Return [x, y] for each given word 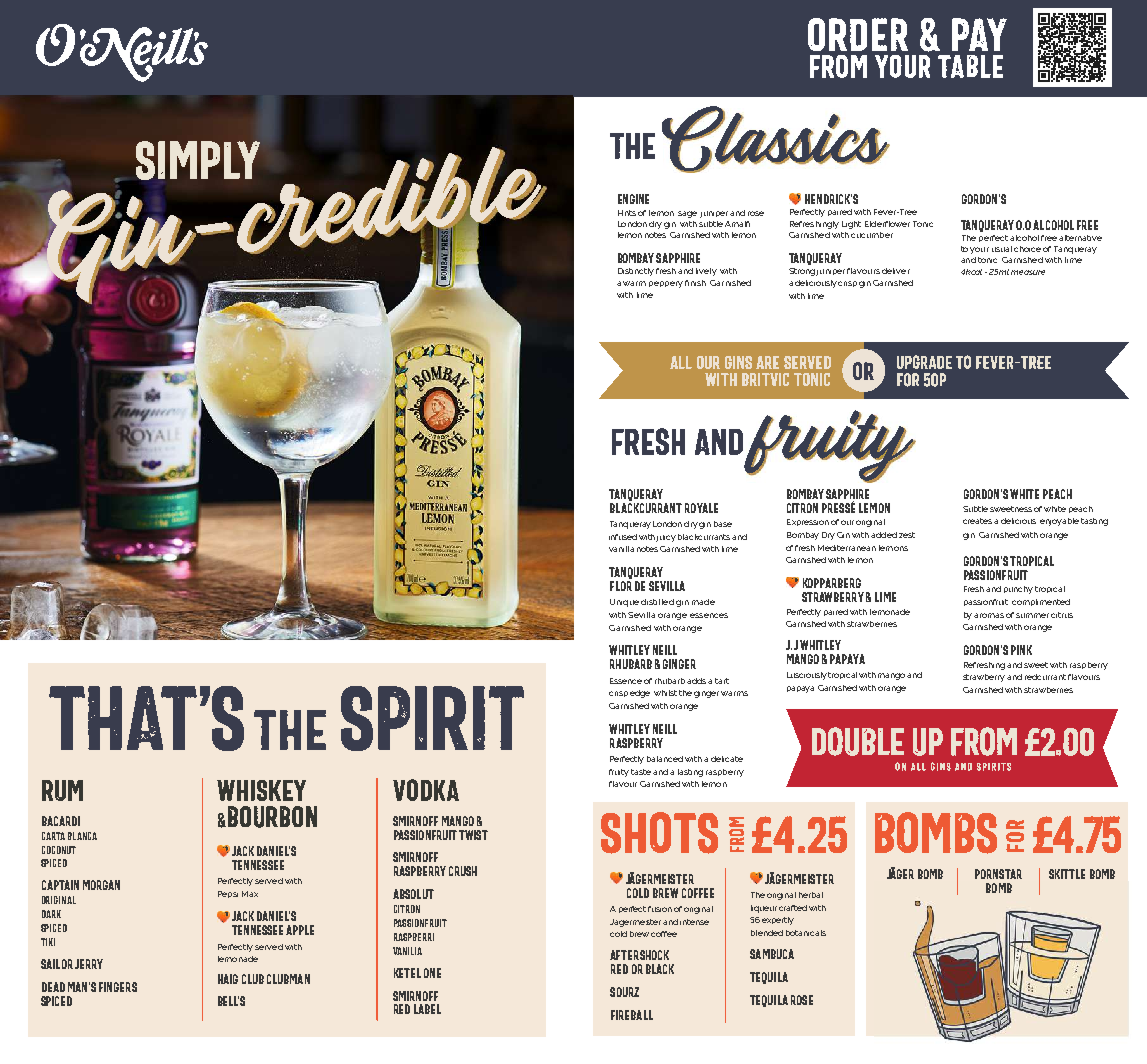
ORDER [858, 34]
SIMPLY [198, 160]
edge [640, 694]
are [767, 362]
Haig [228, 979]
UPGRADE [924, 362]
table [970, 66]
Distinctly [636, 272]
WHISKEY [261, 790]
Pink [1021, 650]
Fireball [632, 1015]
